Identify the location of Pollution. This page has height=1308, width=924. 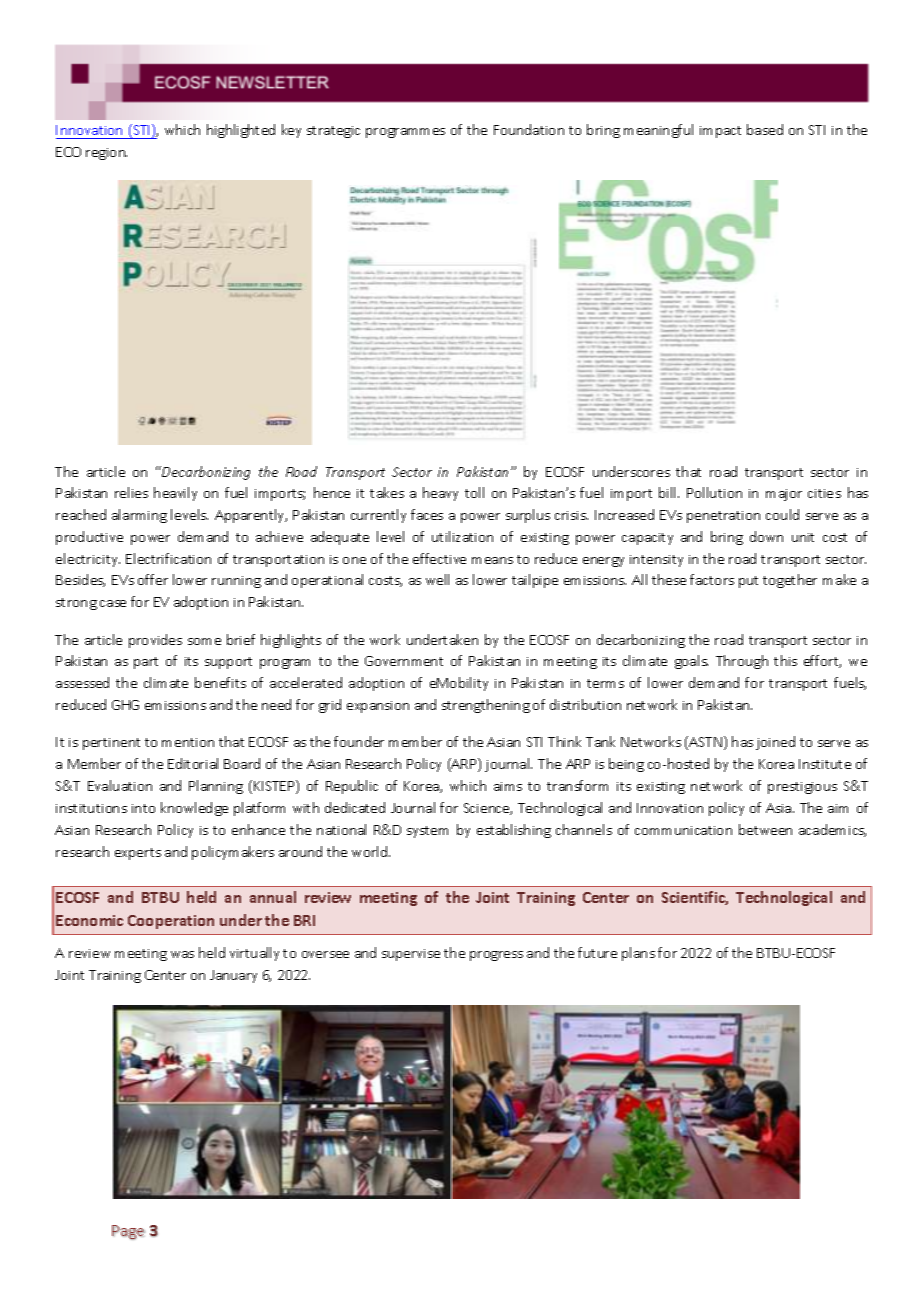
(714, 492).
